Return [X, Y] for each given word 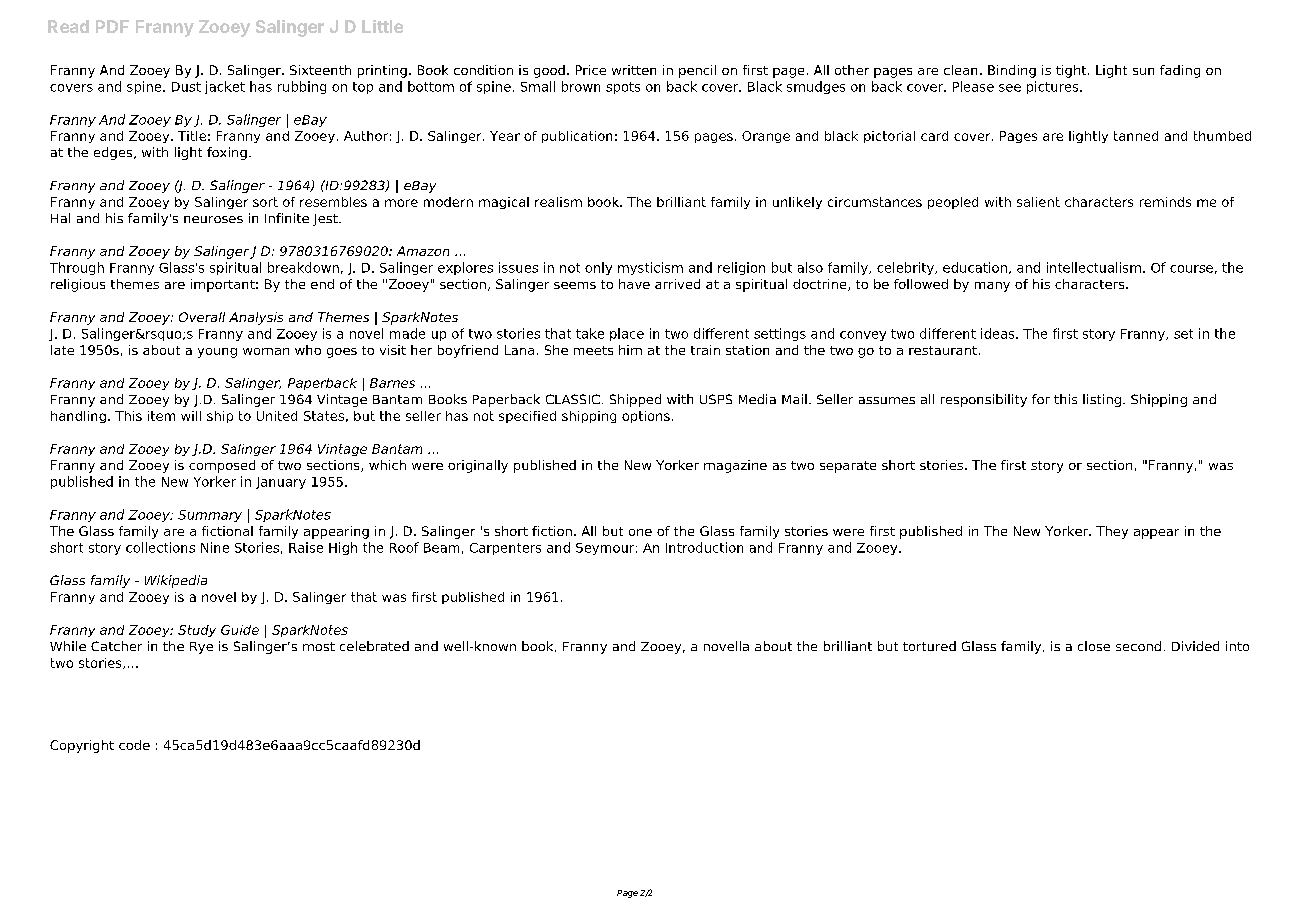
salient [1038, 202]
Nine [215, 547]
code [134, 745]
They [1112, 532]
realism [558, 202]
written [634, 70]
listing [1102, 400]
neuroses [213, 219]
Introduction [704, 547]
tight [1072, 71]
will [191, 416]
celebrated [374, 646]
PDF [112, 26]
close [1094, 646]
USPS [716, 399]
